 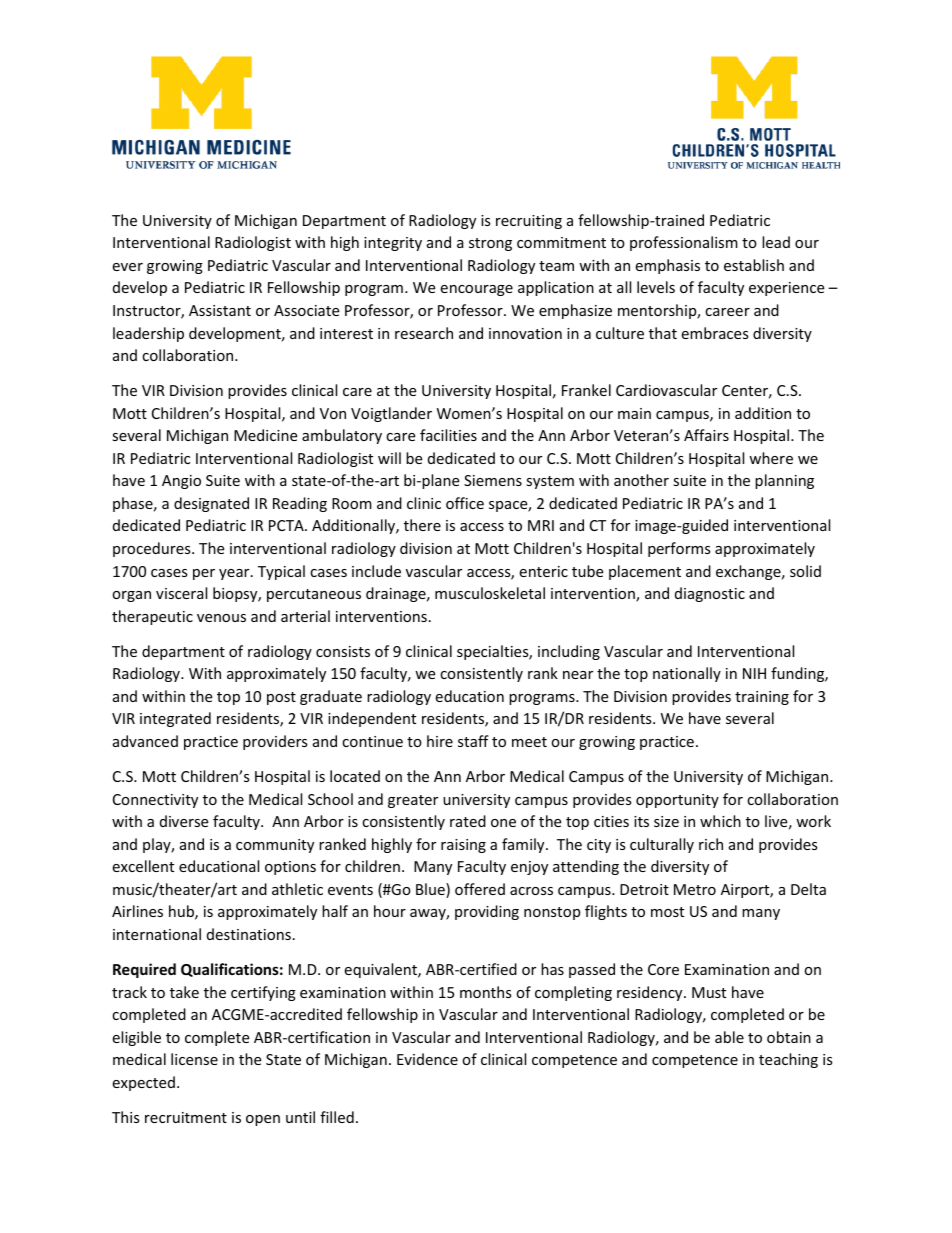 I want to click on venous, so click(x=221, y=618).
